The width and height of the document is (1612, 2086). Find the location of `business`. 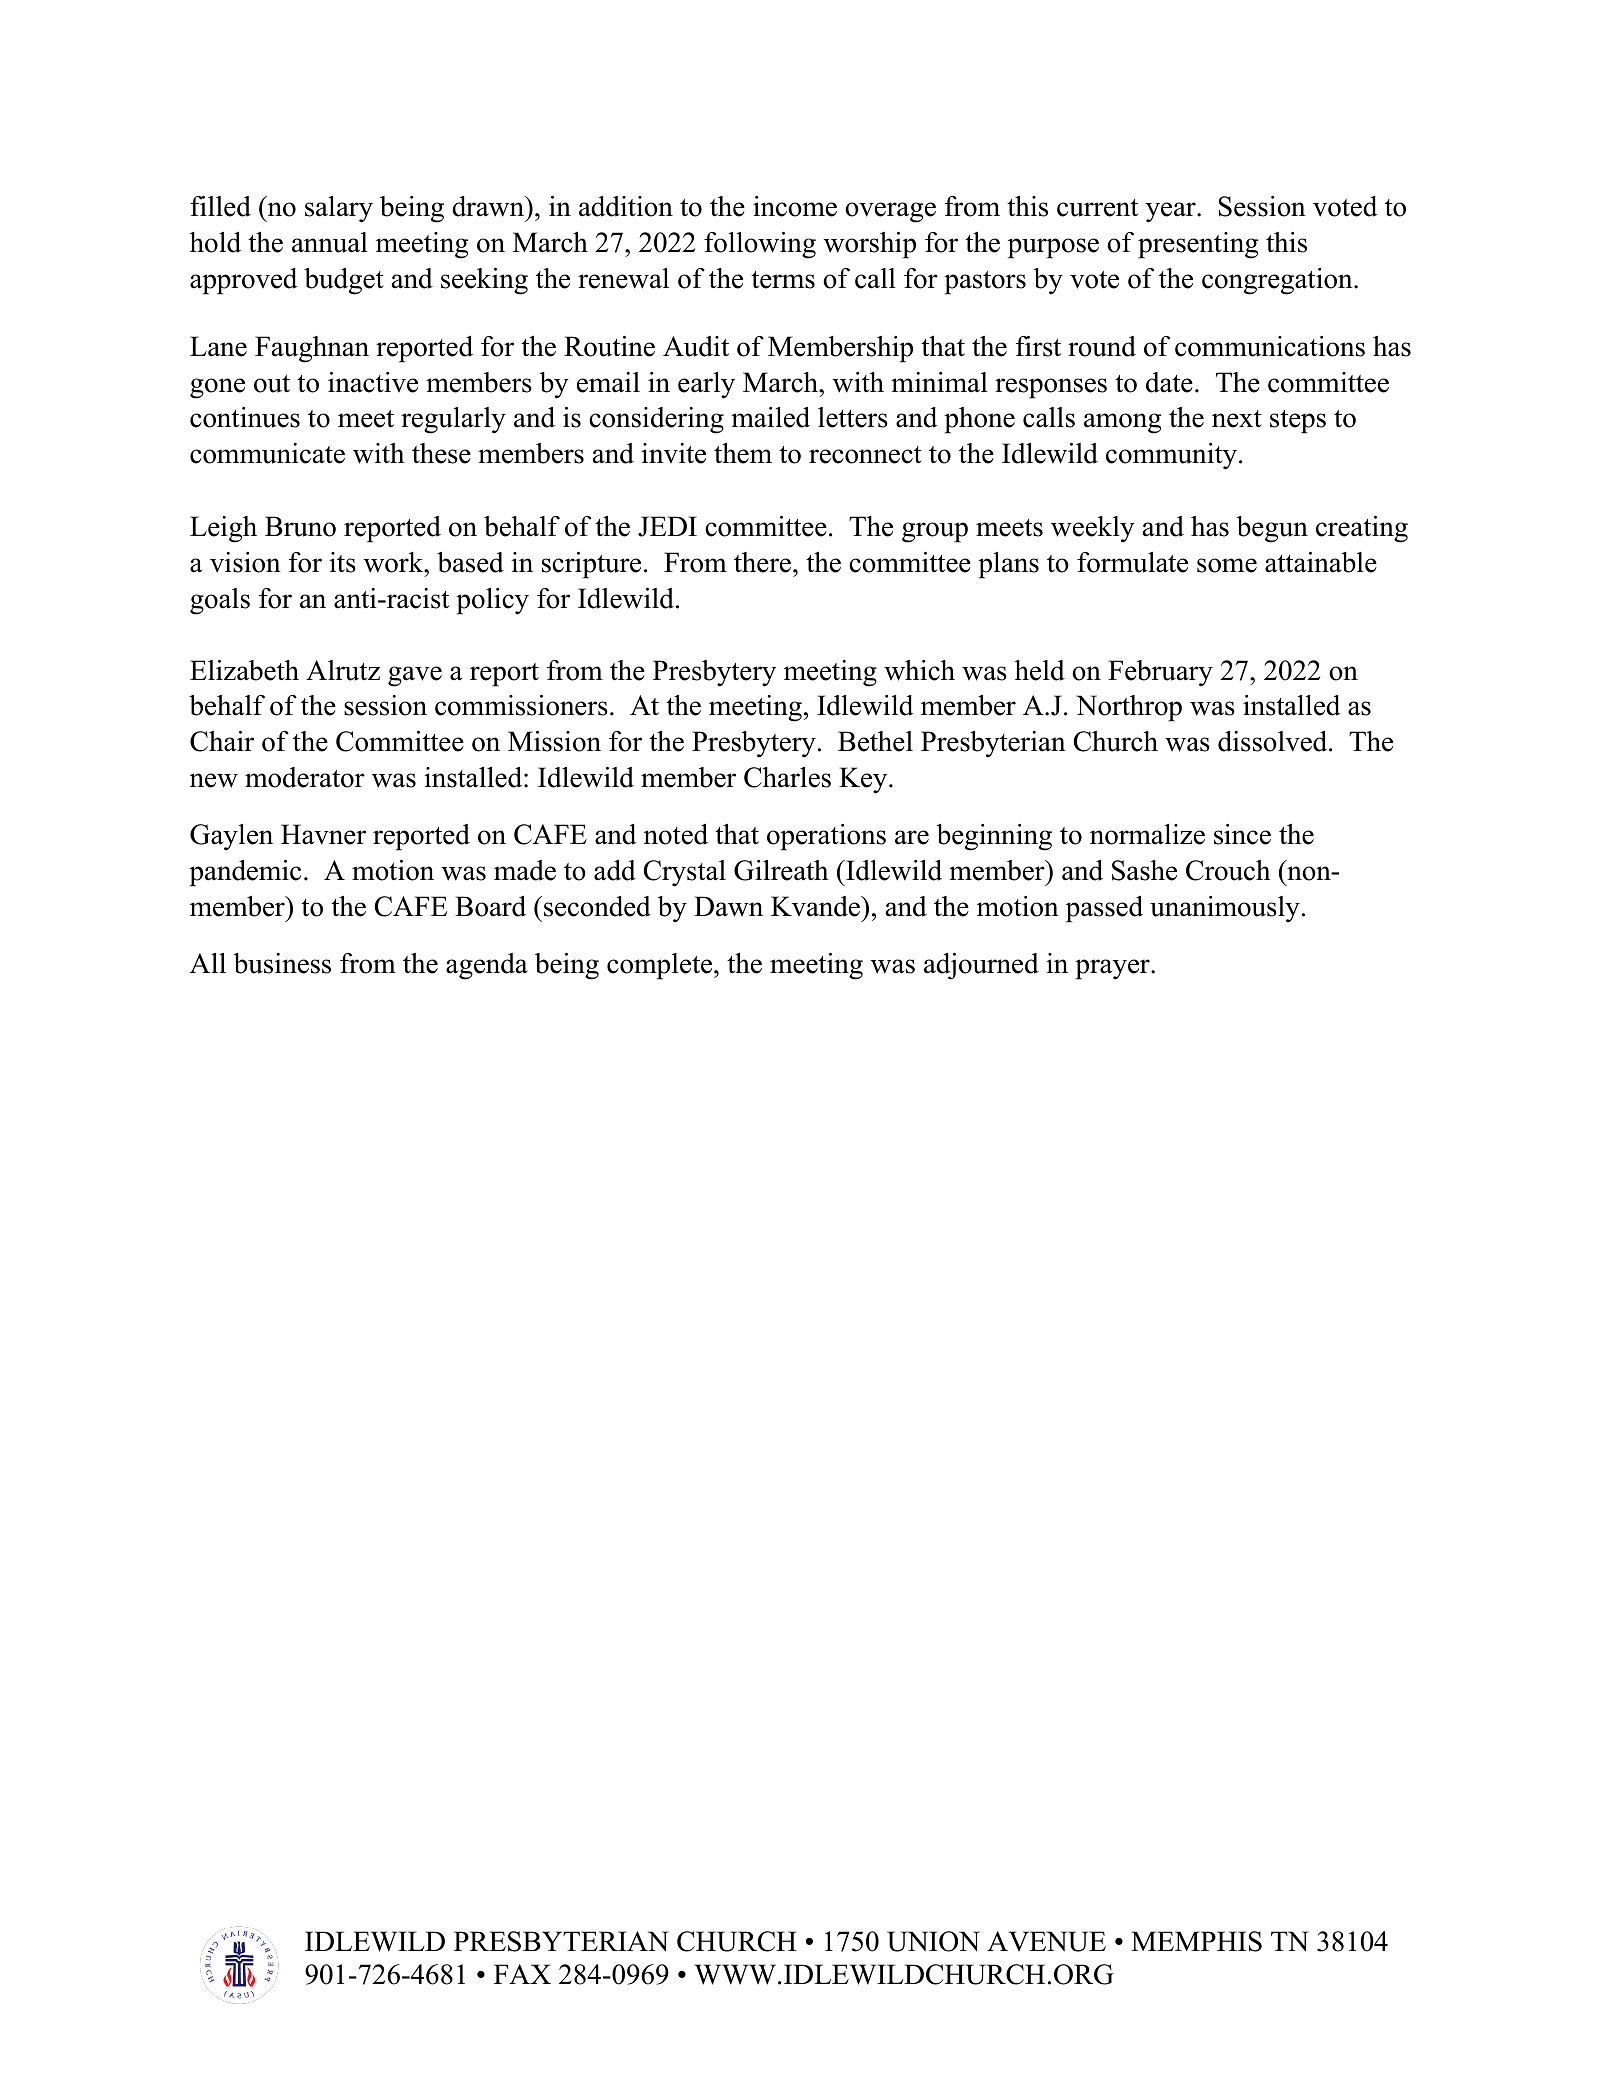

business is located at coordinates (282, 963).
